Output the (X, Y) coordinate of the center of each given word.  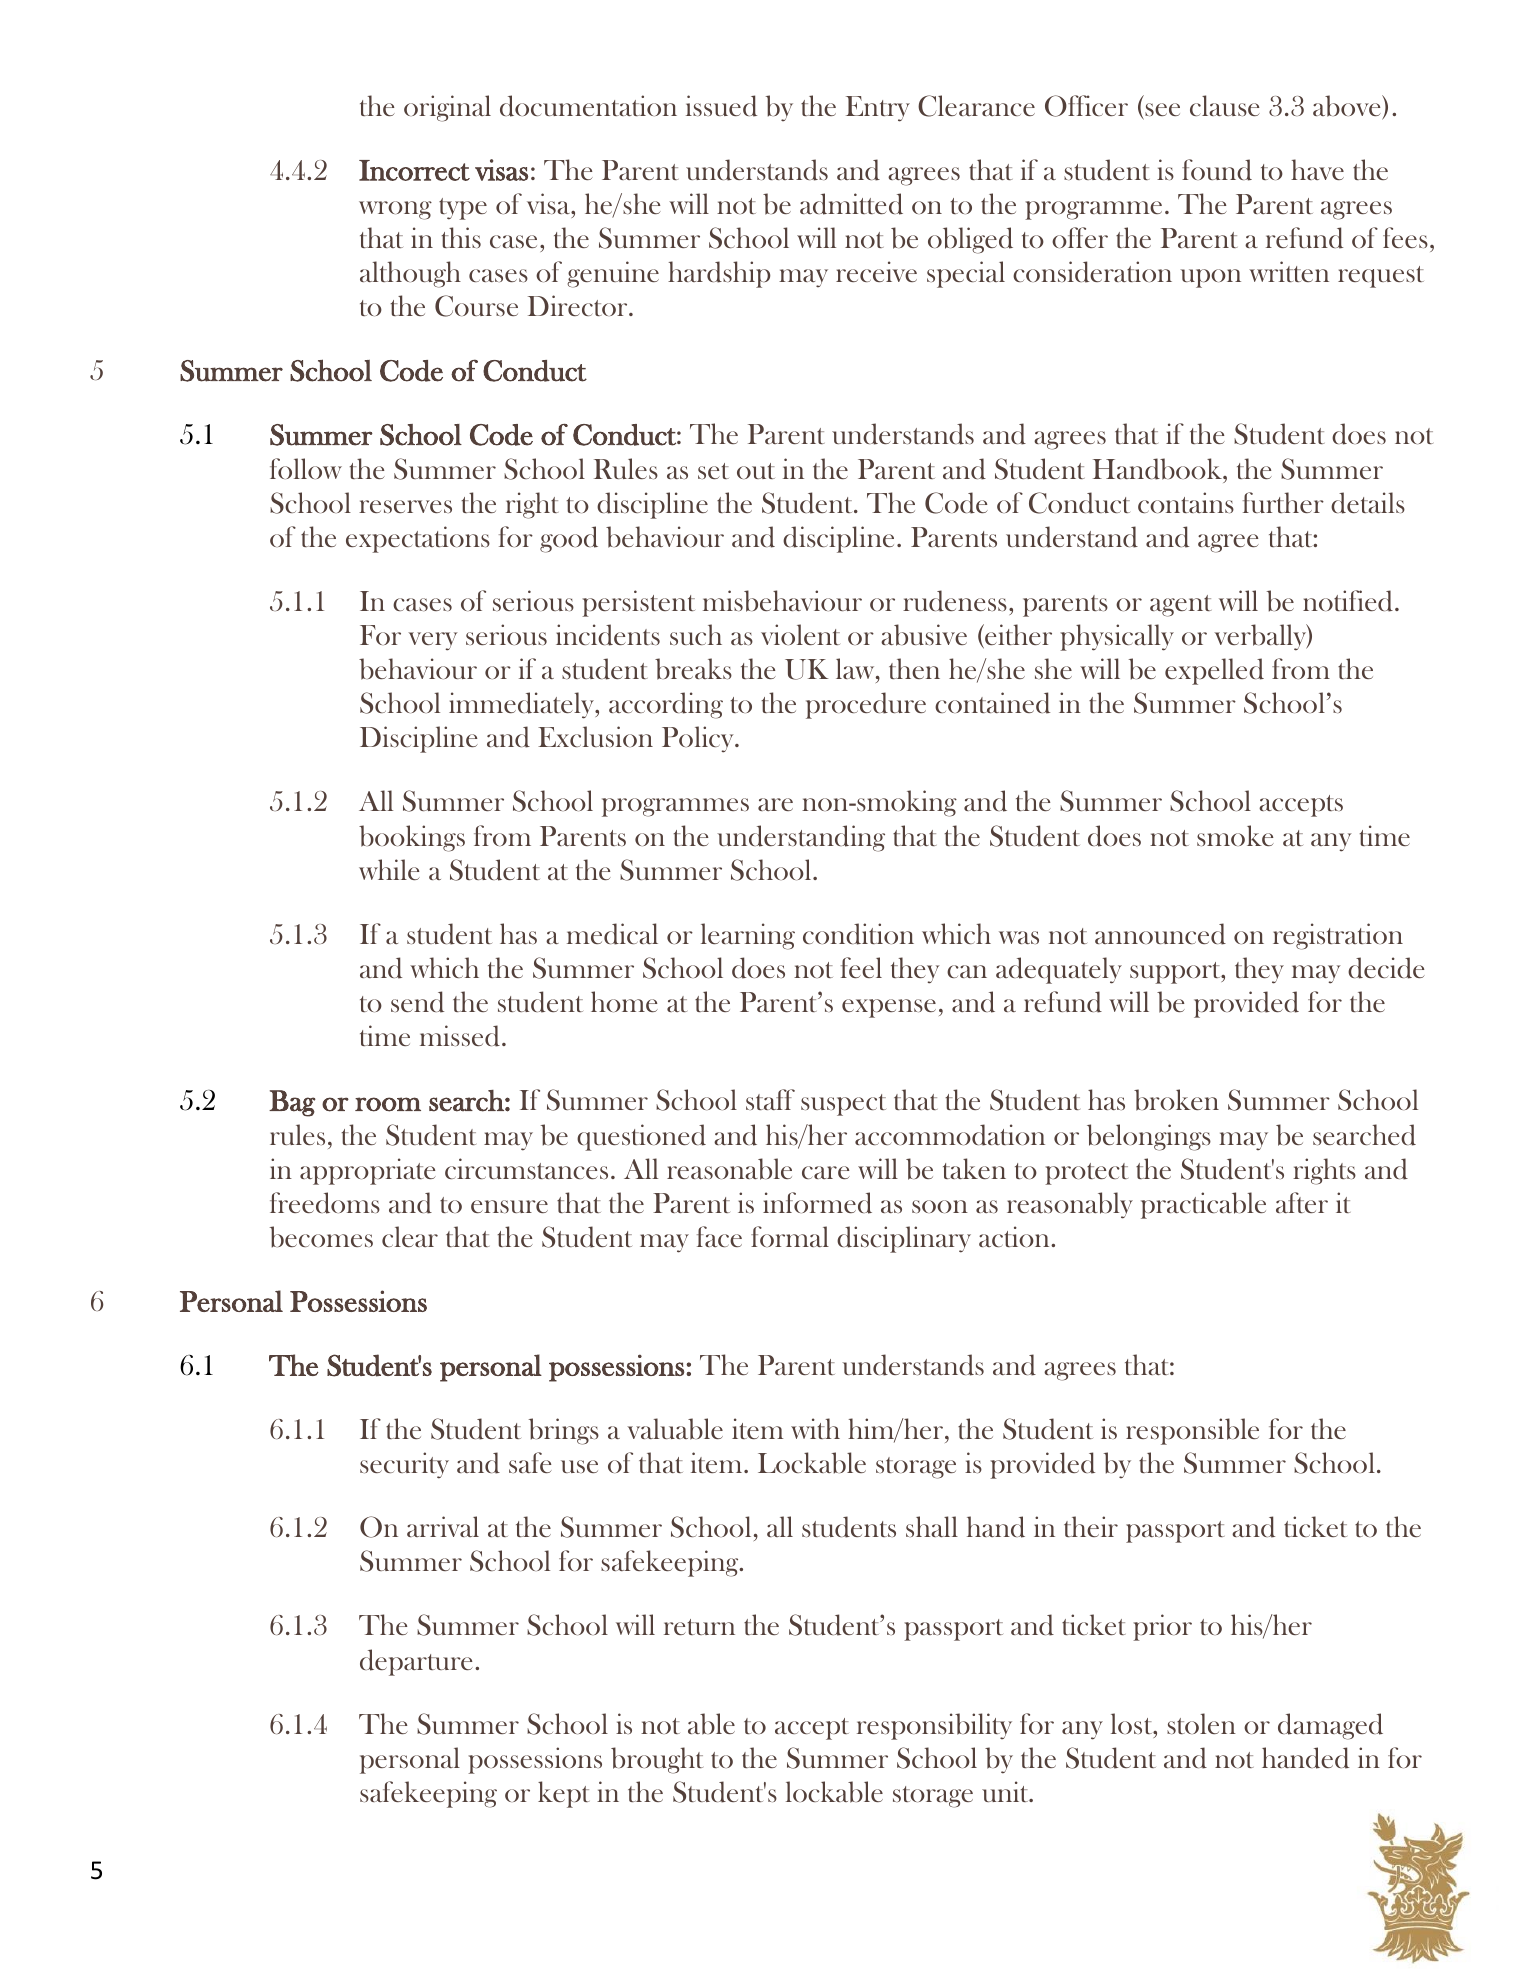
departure (416, 1662)
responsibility (934, 1726)
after (1302, 1202)
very (433, 641)
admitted (851, 204)
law (856, 668)
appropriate (368, 1171)
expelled (1214, 671)
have (1317, 169)
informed (817, 1203)
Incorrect (414, 170)
